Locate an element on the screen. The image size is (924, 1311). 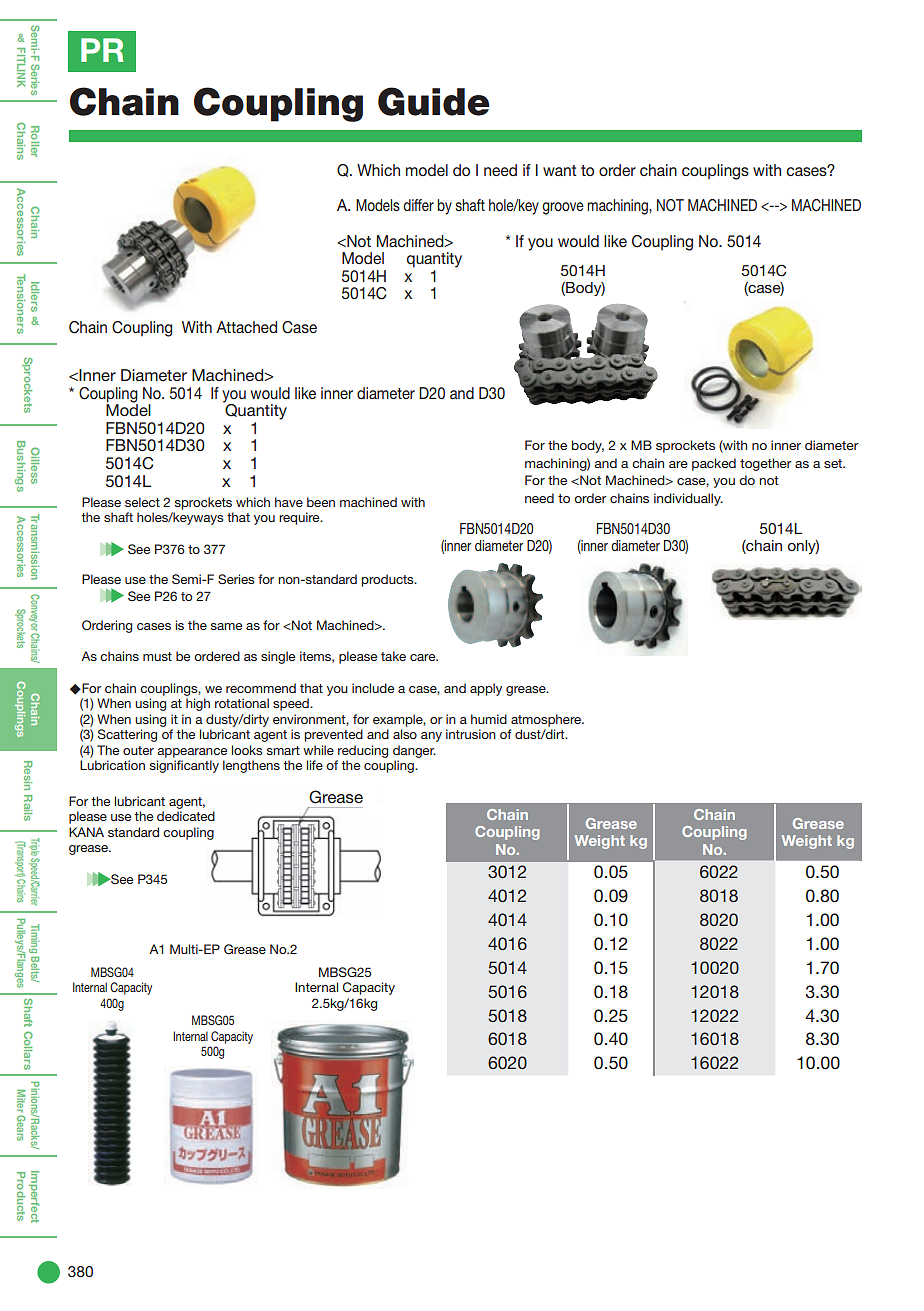
same is located at coordinates (226, 626).
